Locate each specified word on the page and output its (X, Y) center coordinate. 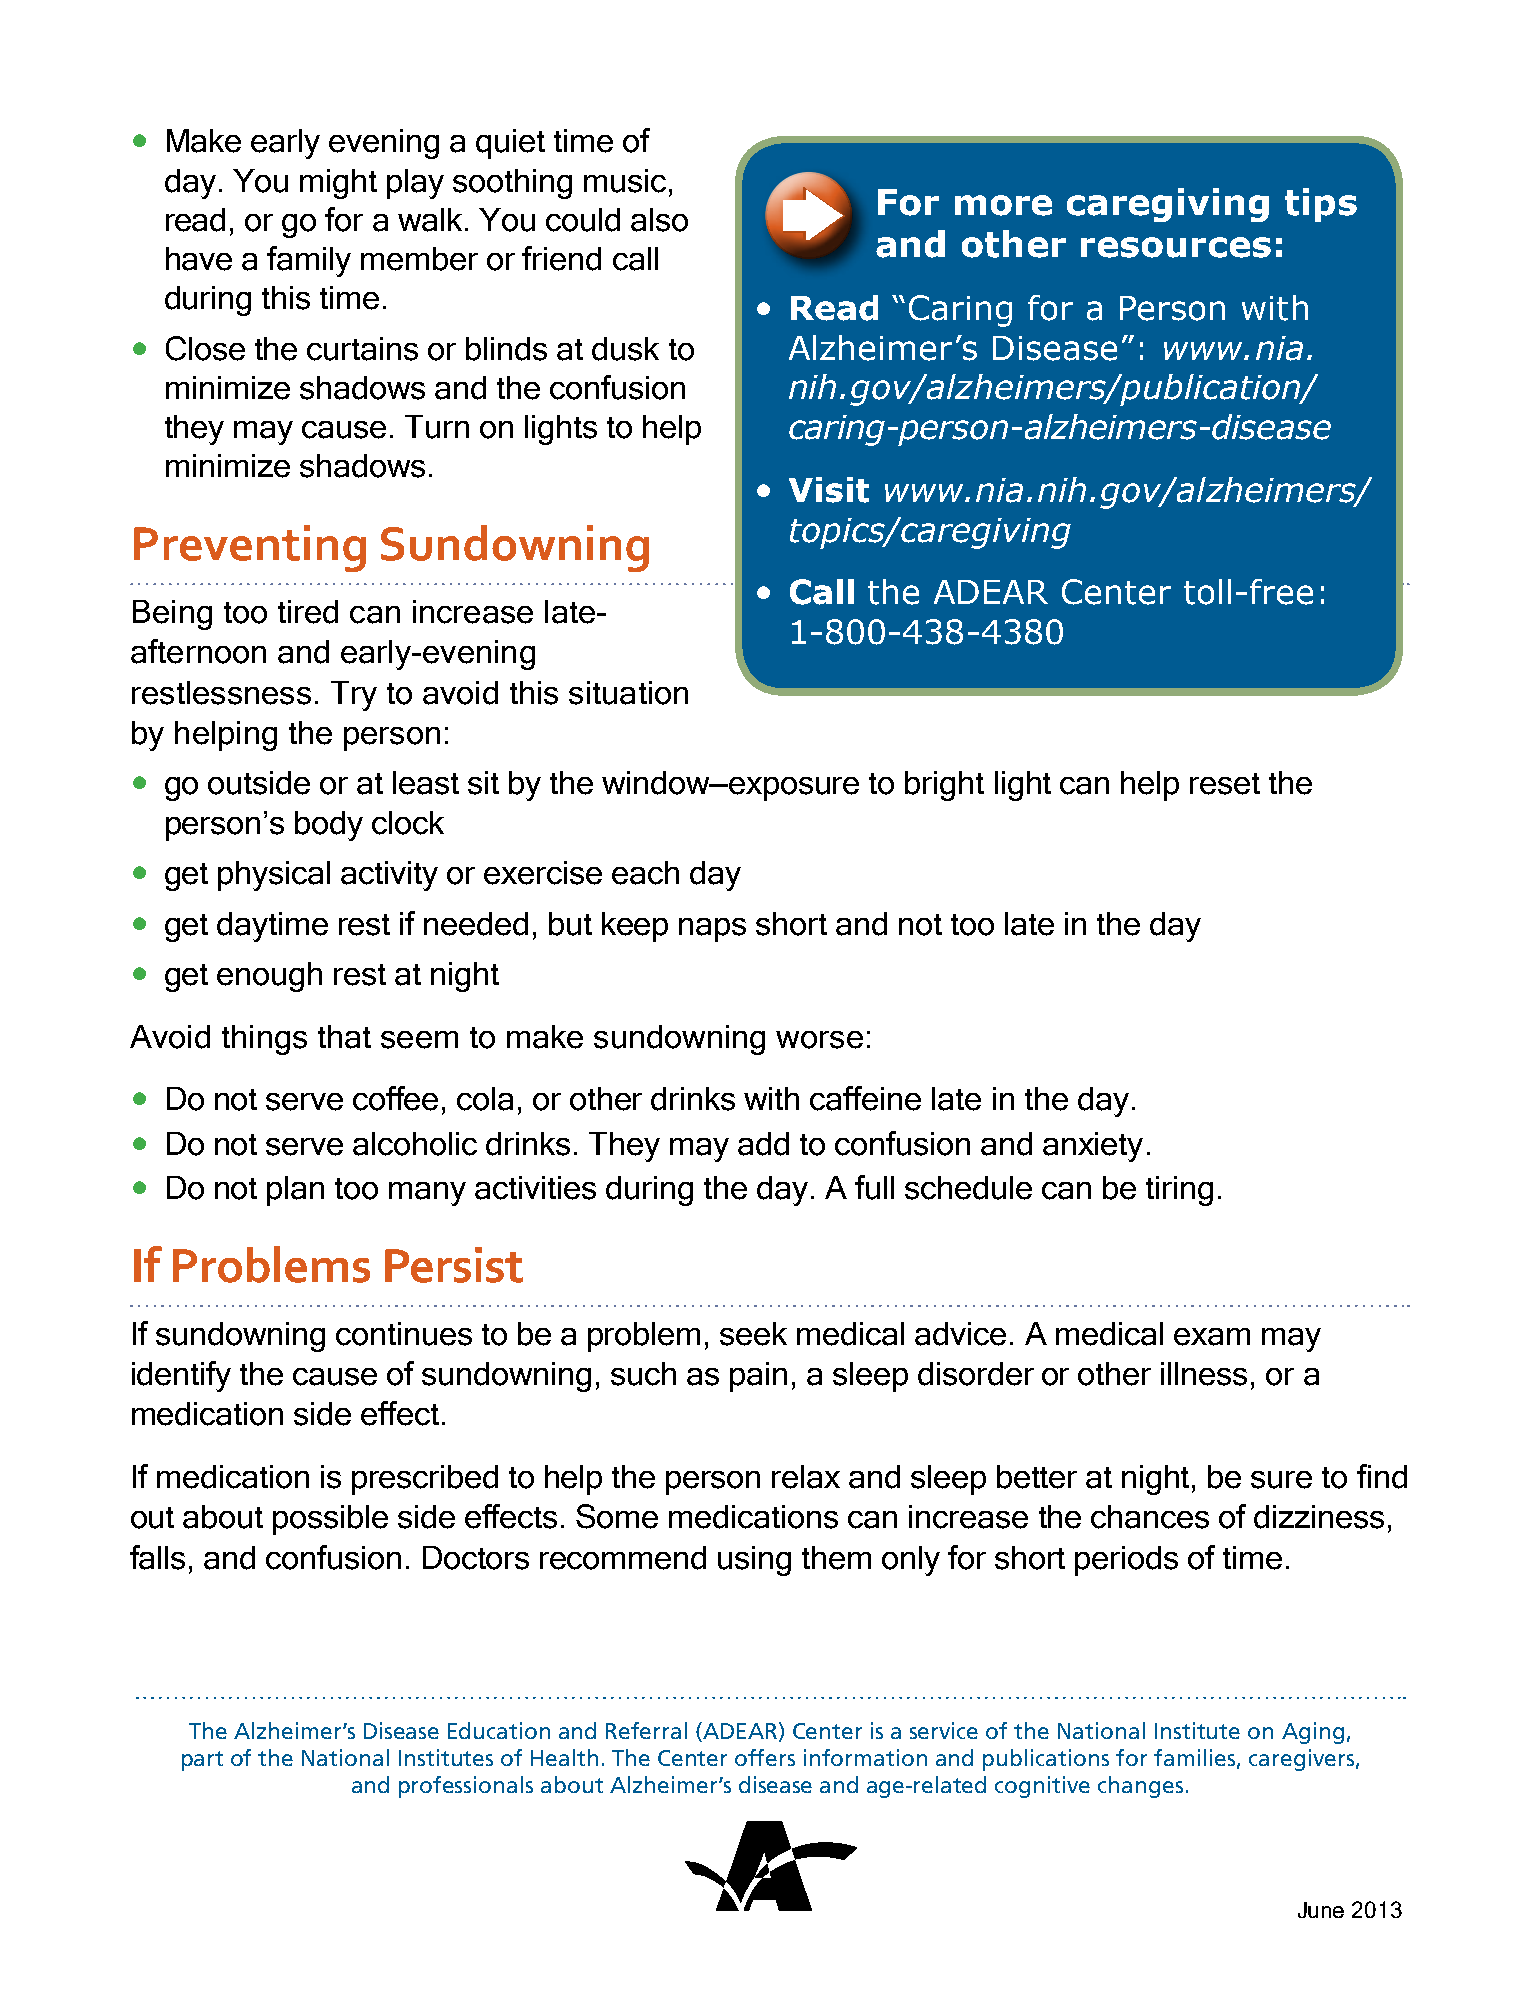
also (659, 220)
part (202, 1761)
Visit (829, 490)
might (338, 184)
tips (1321, 205)
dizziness (1319, 1517)
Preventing (250, 548)
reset (1225, 784)
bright (944, 786)
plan (295, 1191)
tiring (1179, 1191)
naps (712, 930)
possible (330, 1520)
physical (274, 876)
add (763, 1144)
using (754, 1561)
